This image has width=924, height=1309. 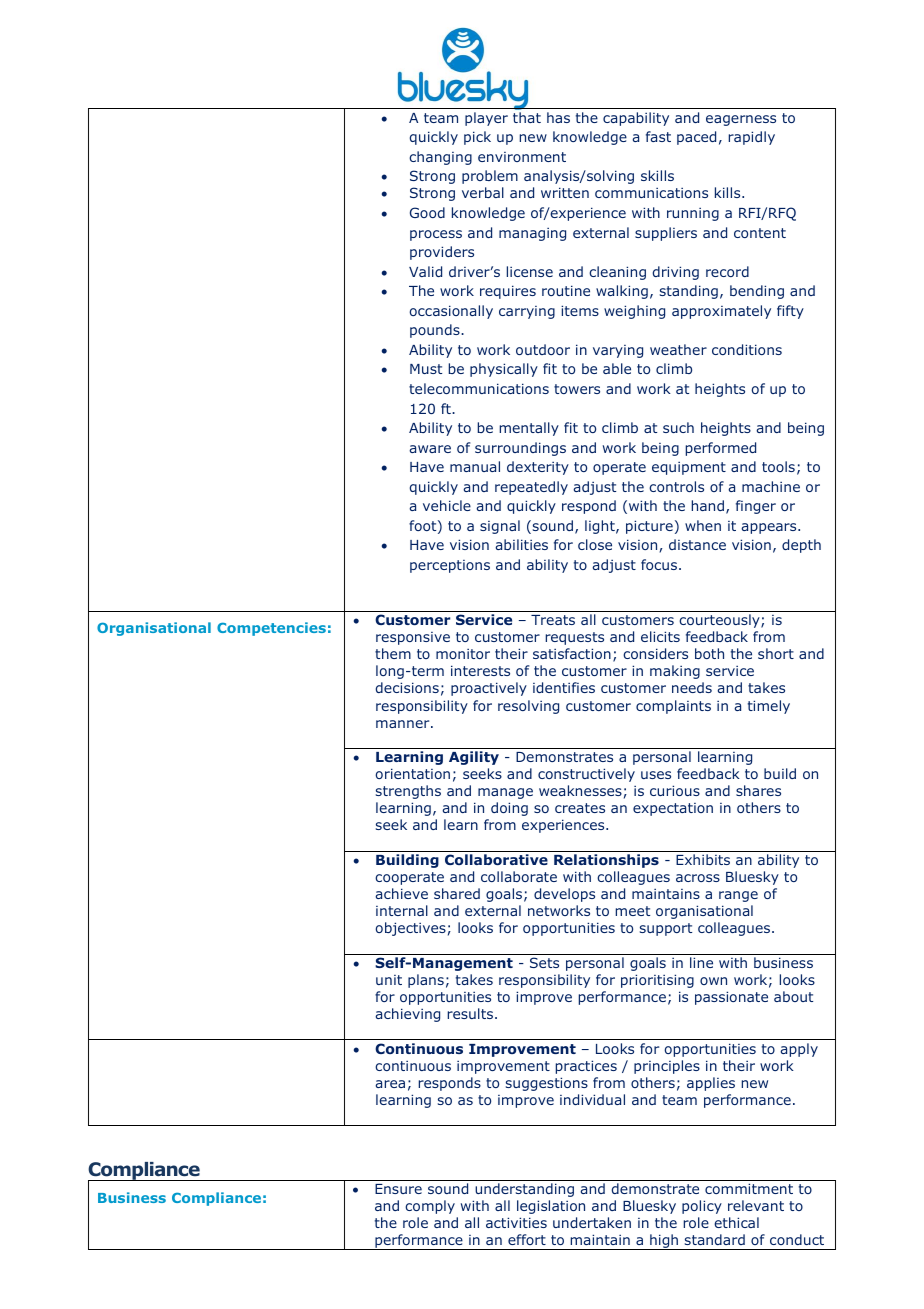 What do you see at coordinates (440, 158) in the image?
I see `changing` at bounding box center [440, 158].
